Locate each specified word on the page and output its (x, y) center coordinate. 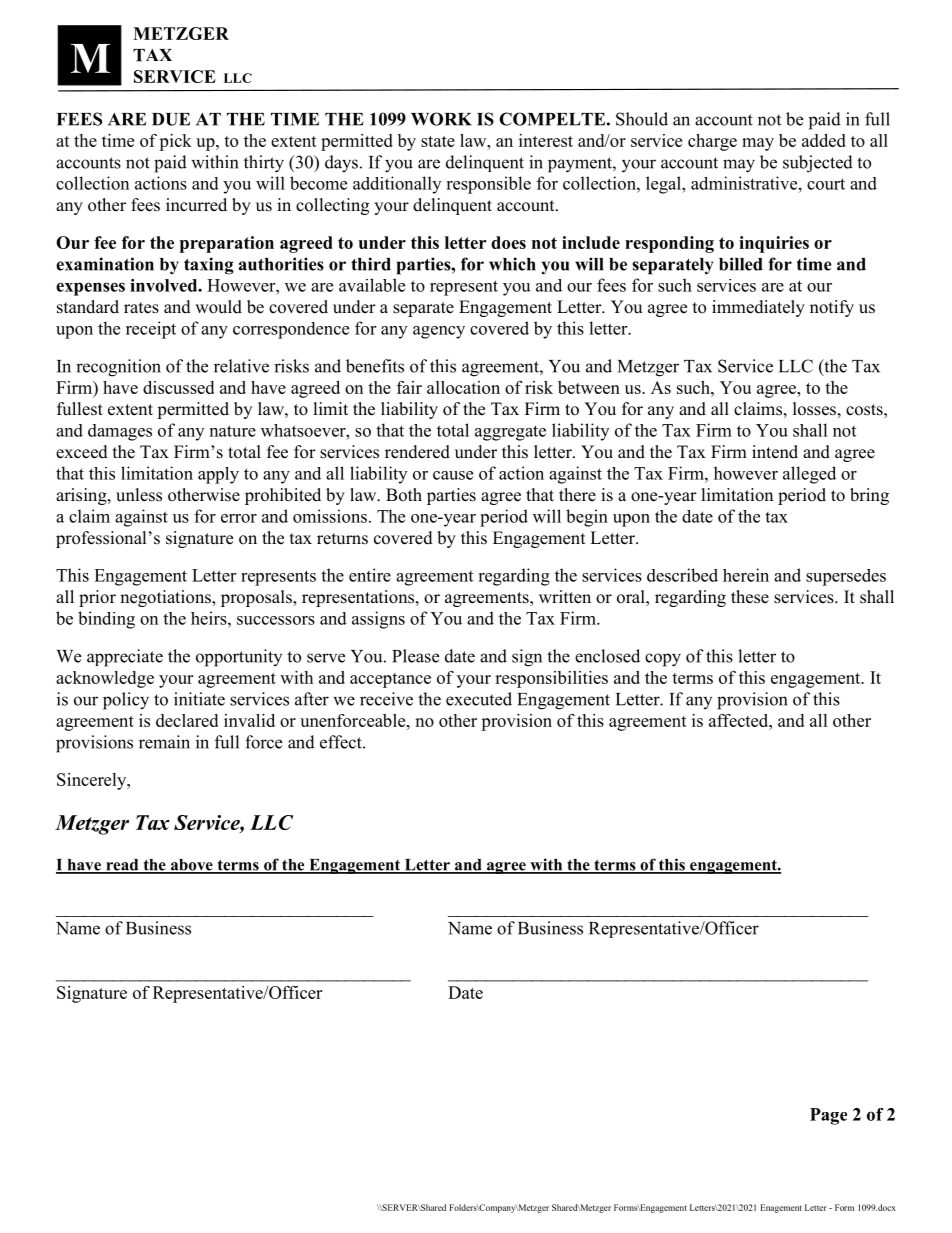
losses (814, 409)
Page (828, 1116)
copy (663, 660)
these (750, 597)
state (438, 141)
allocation (463, 387)
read (122, 866)
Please (415, 656)
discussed (178, 387)
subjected (818, 164)
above (192, 866)
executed (479, 699)
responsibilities (551, 679)
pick (175, 142)
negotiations (166, 598)
